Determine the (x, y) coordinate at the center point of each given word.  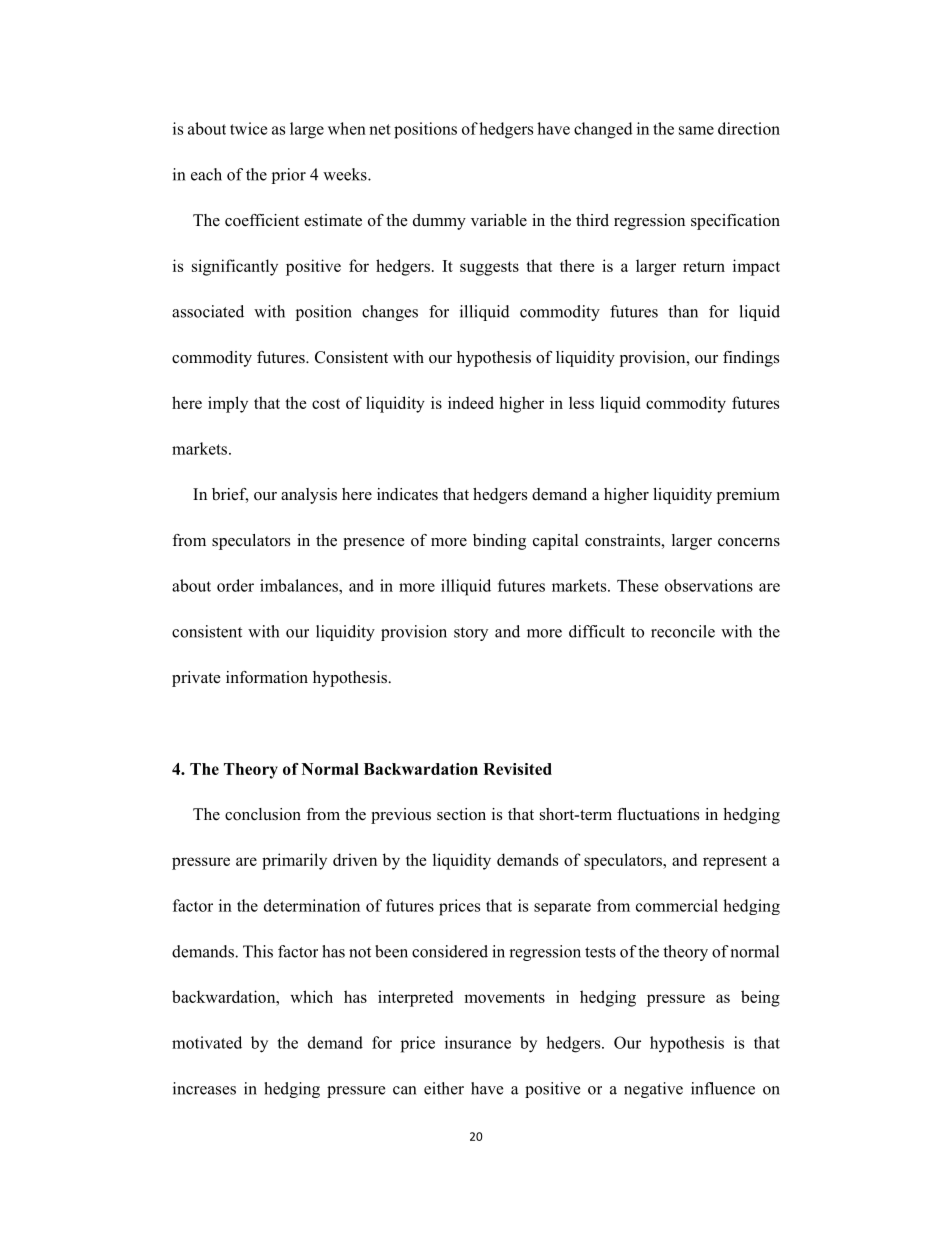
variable (499, 220)
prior (289, 176)
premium (748, 496)
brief (230, 495)
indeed (471, 402)
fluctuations (658, 814)
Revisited (517, 769)
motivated (207, 1042)
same (696, 130)
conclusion (263, 814)
